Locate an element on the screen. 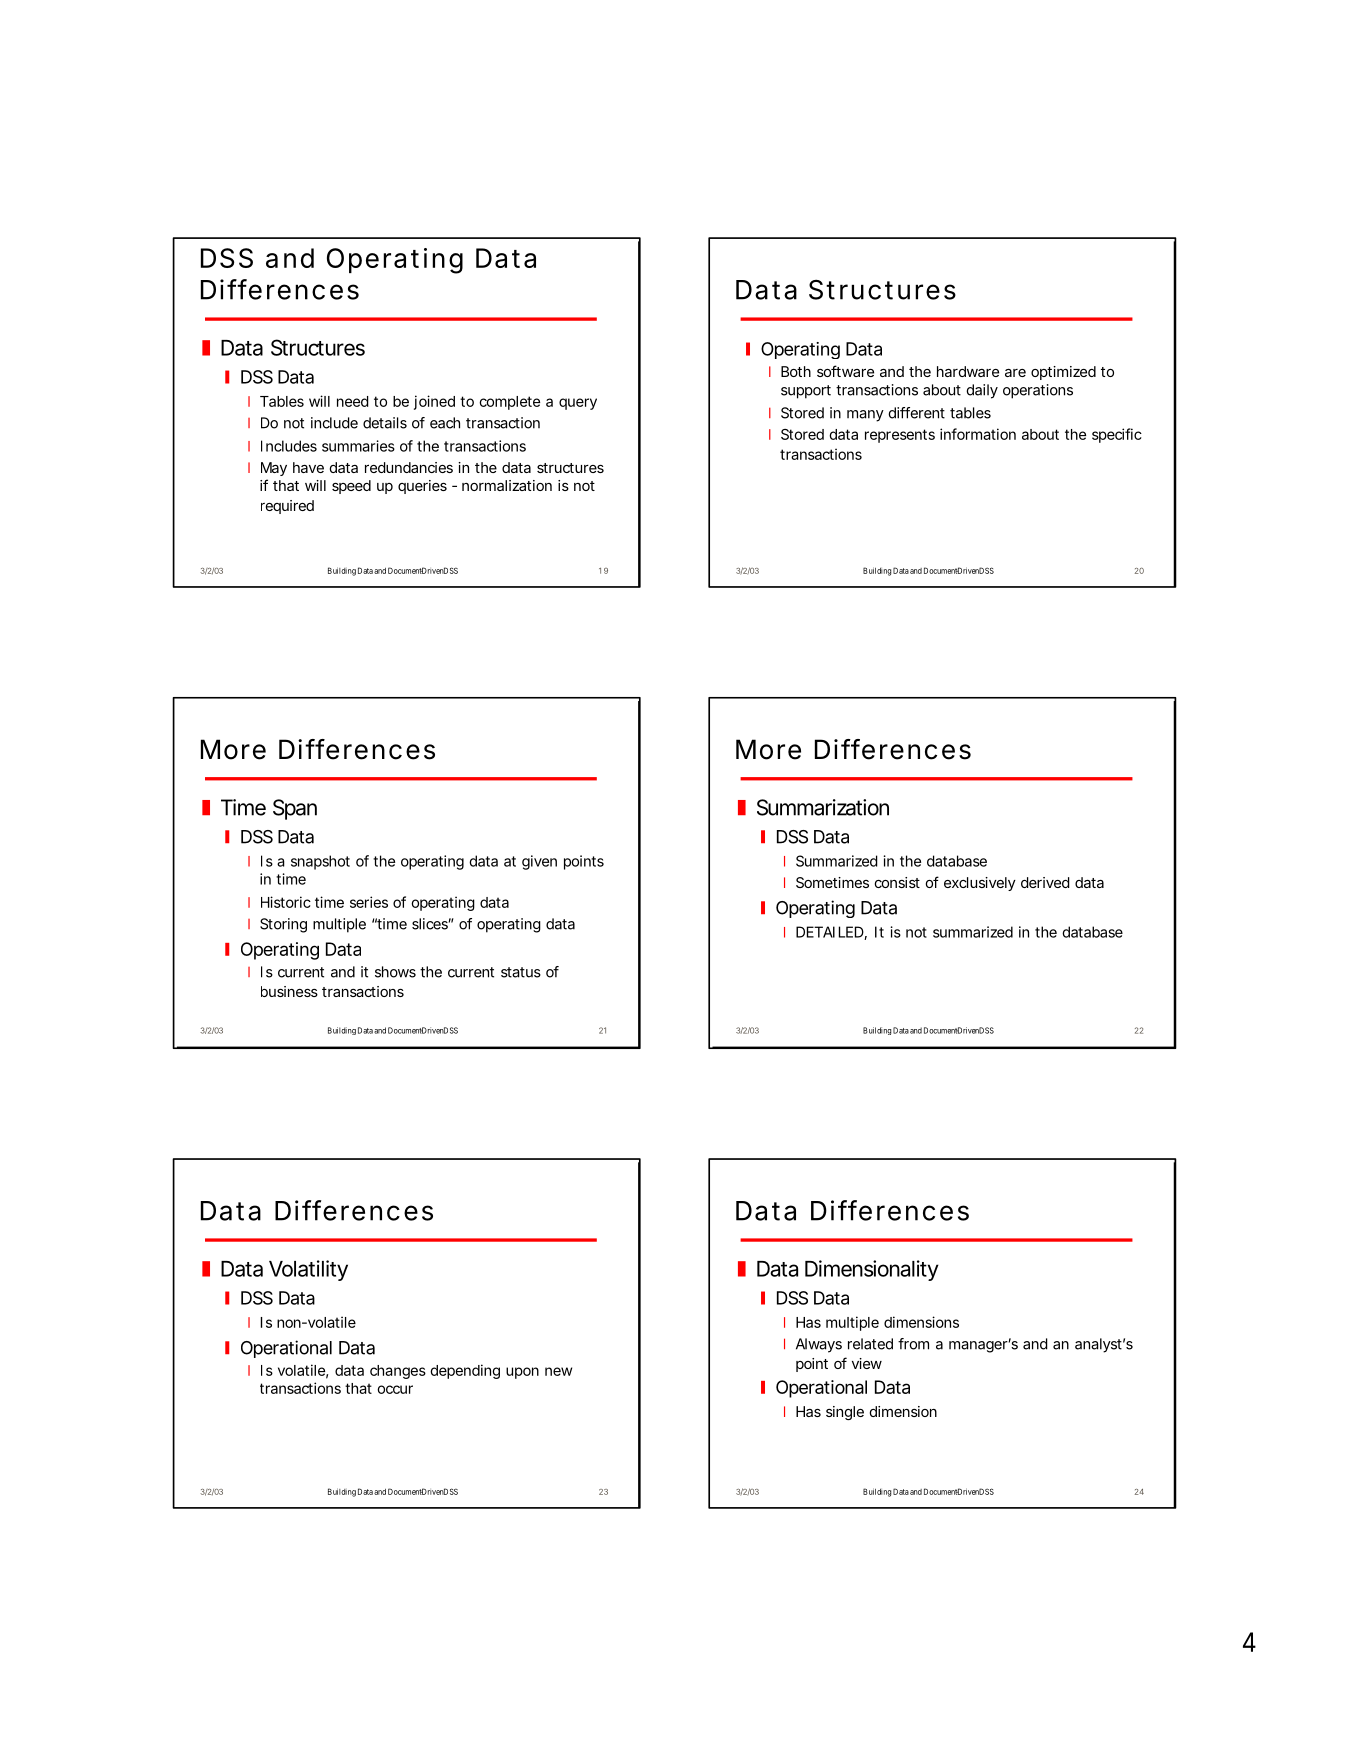 This screenshot has height=1746, width=1349. from is located at coordinates (913, 1344).
